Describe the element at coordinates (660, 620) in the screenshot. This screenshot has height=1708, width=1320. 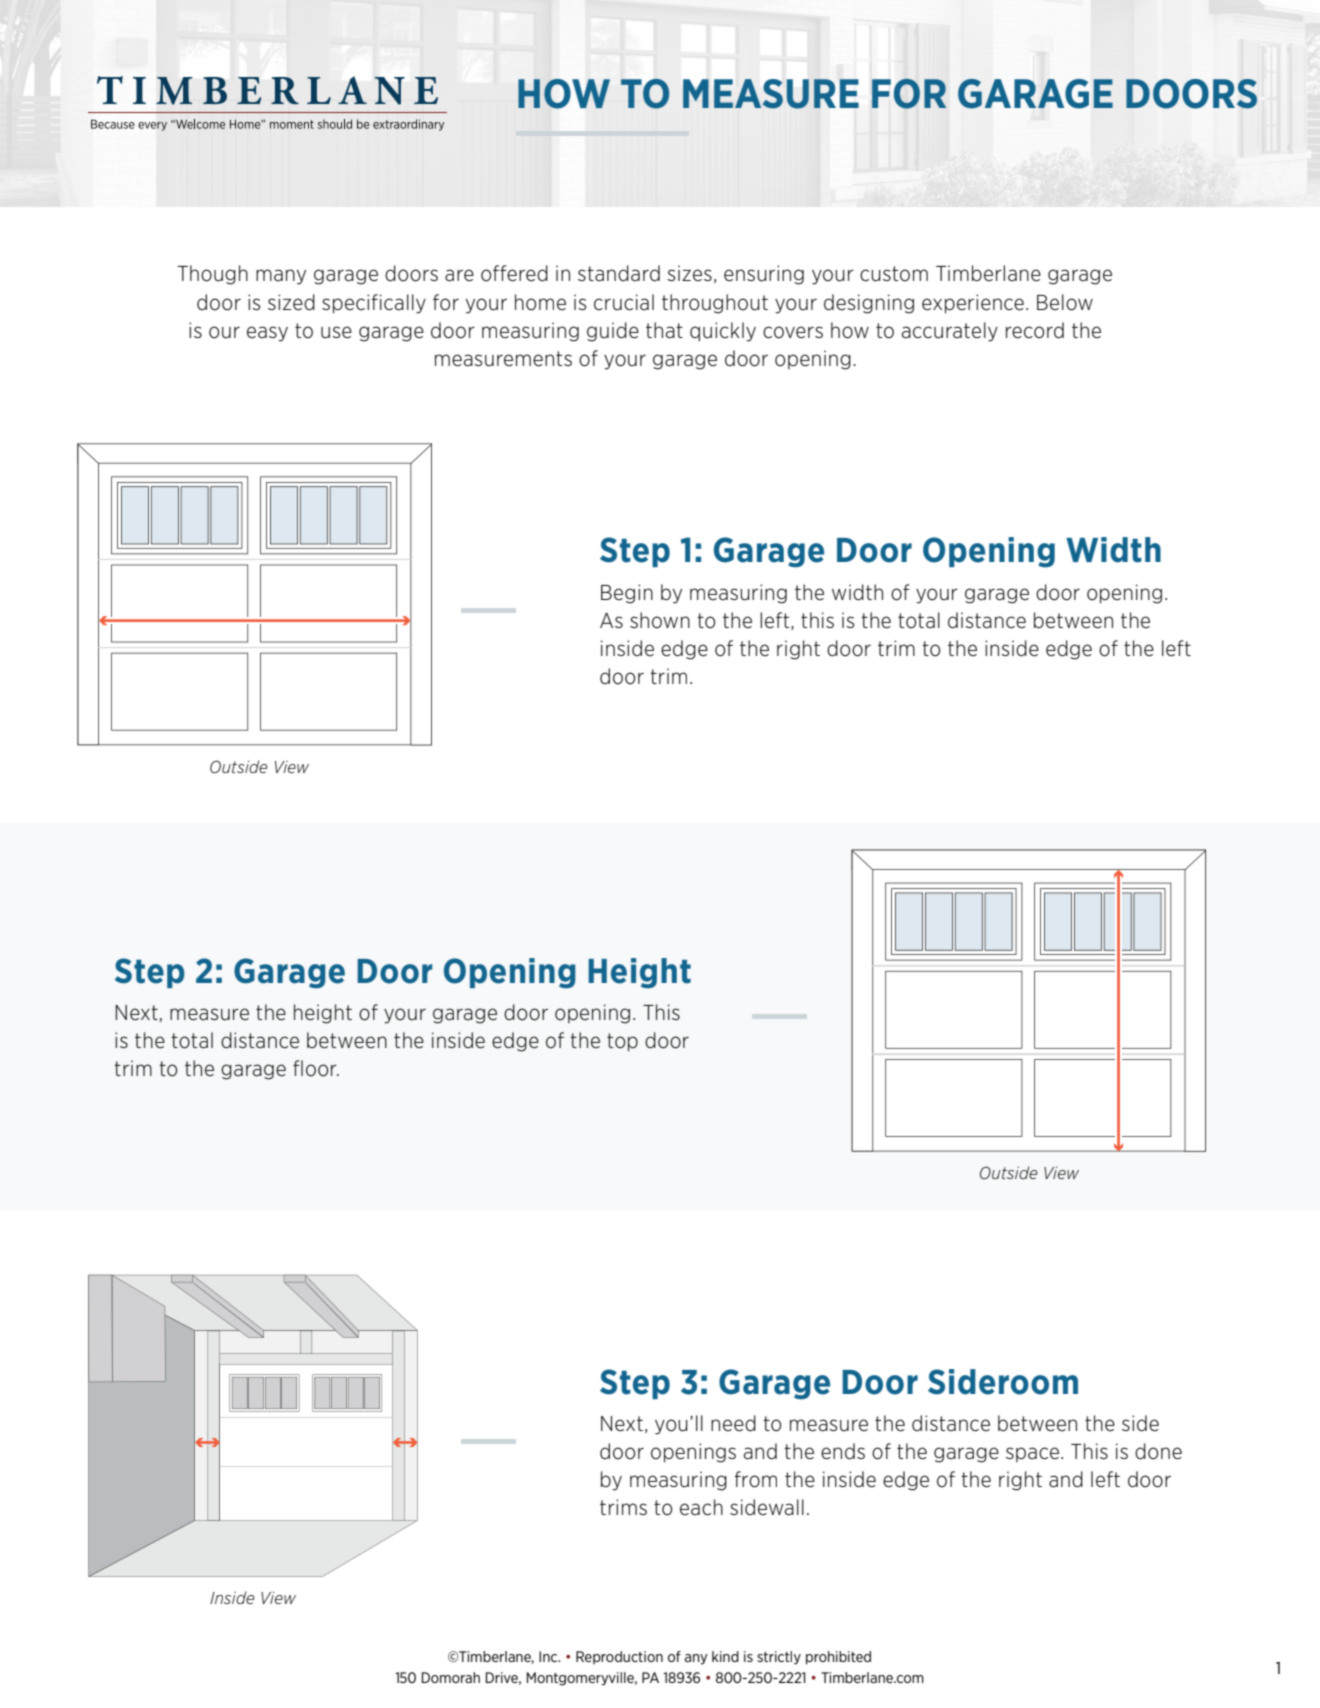
I see `shown` at that location.
